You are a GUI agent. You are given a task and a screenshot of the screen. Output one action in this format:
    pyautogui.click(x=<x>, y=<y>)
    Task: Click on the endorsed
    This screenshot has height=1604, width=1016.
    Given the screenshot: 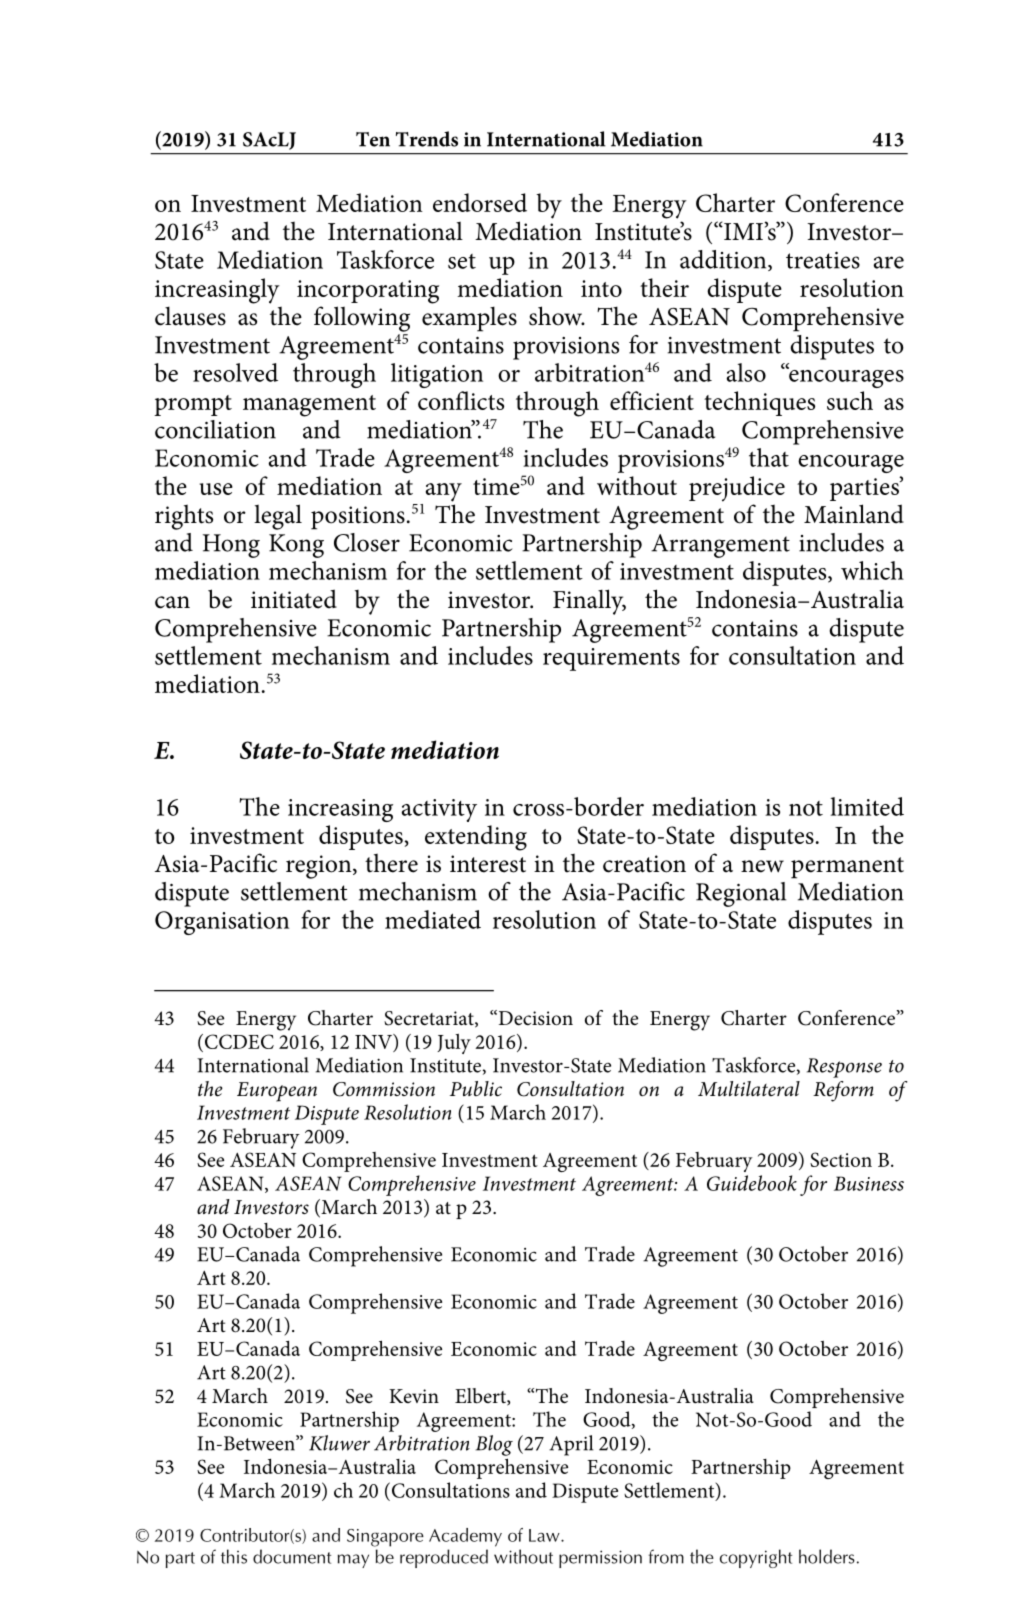 What is the action you would take?
    pyautogui.click(x=480, y=202)
